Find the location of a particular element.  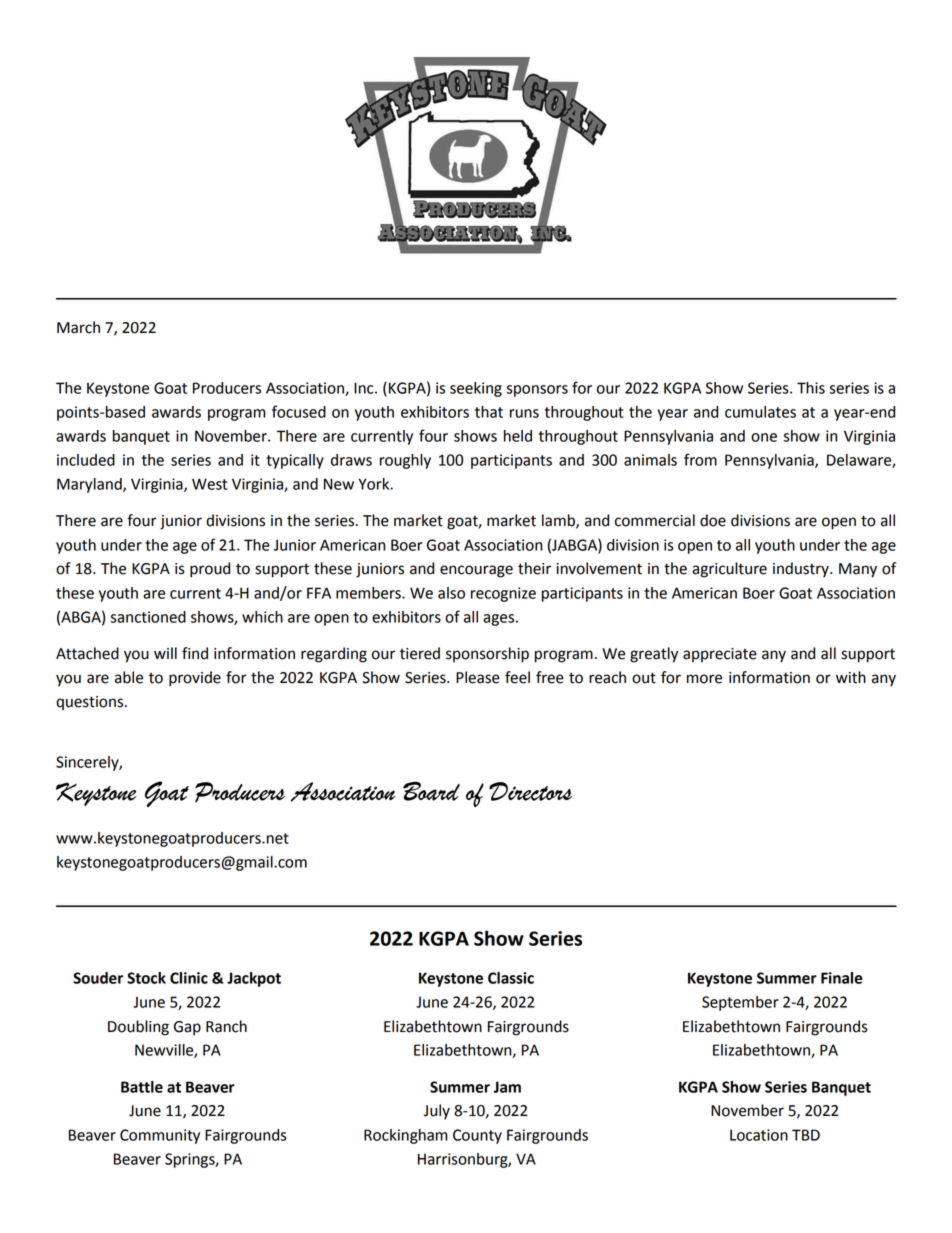

This is located at coordinates (811, 388).
